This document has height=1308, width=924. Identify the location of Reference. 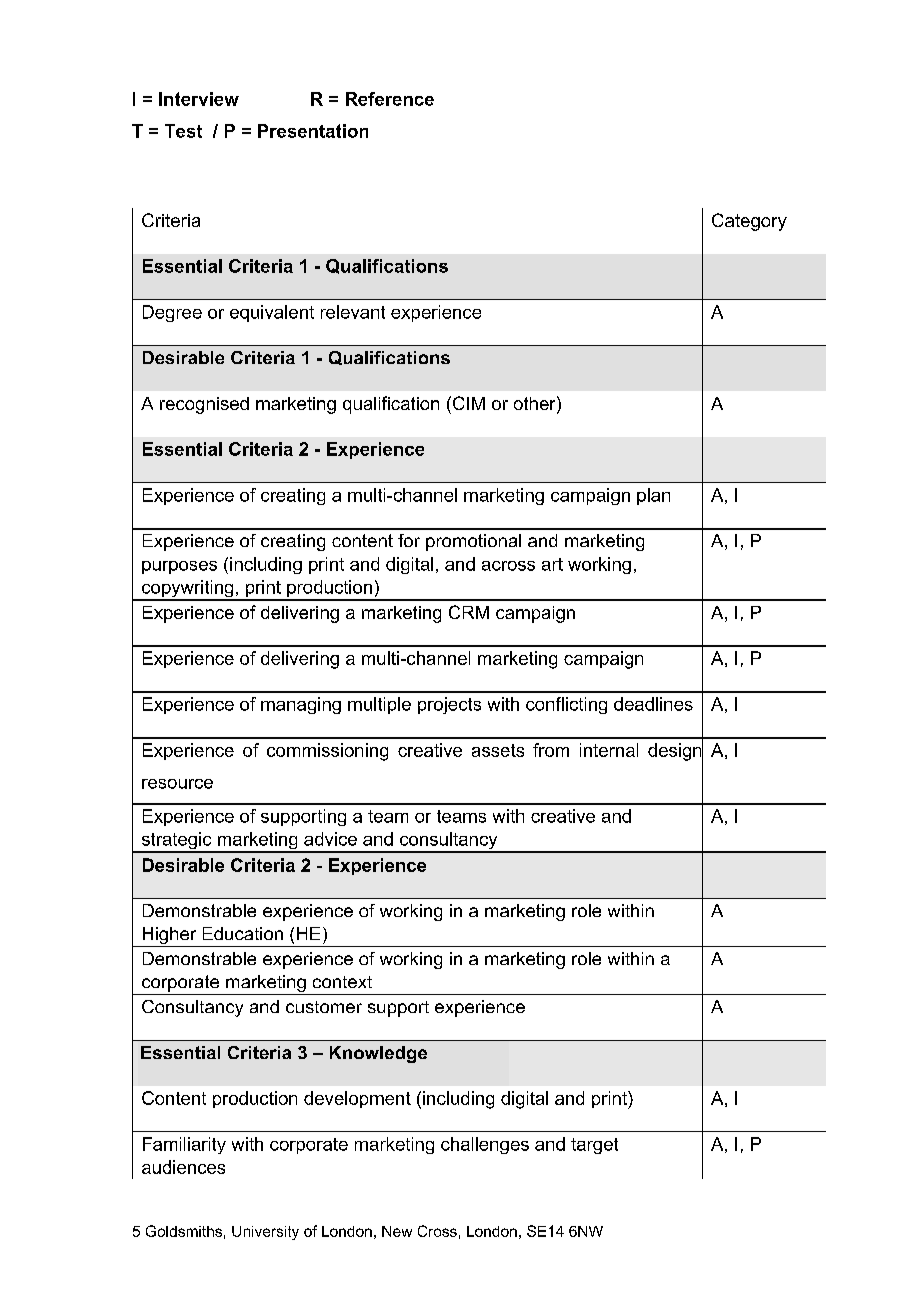
(390, 99).
